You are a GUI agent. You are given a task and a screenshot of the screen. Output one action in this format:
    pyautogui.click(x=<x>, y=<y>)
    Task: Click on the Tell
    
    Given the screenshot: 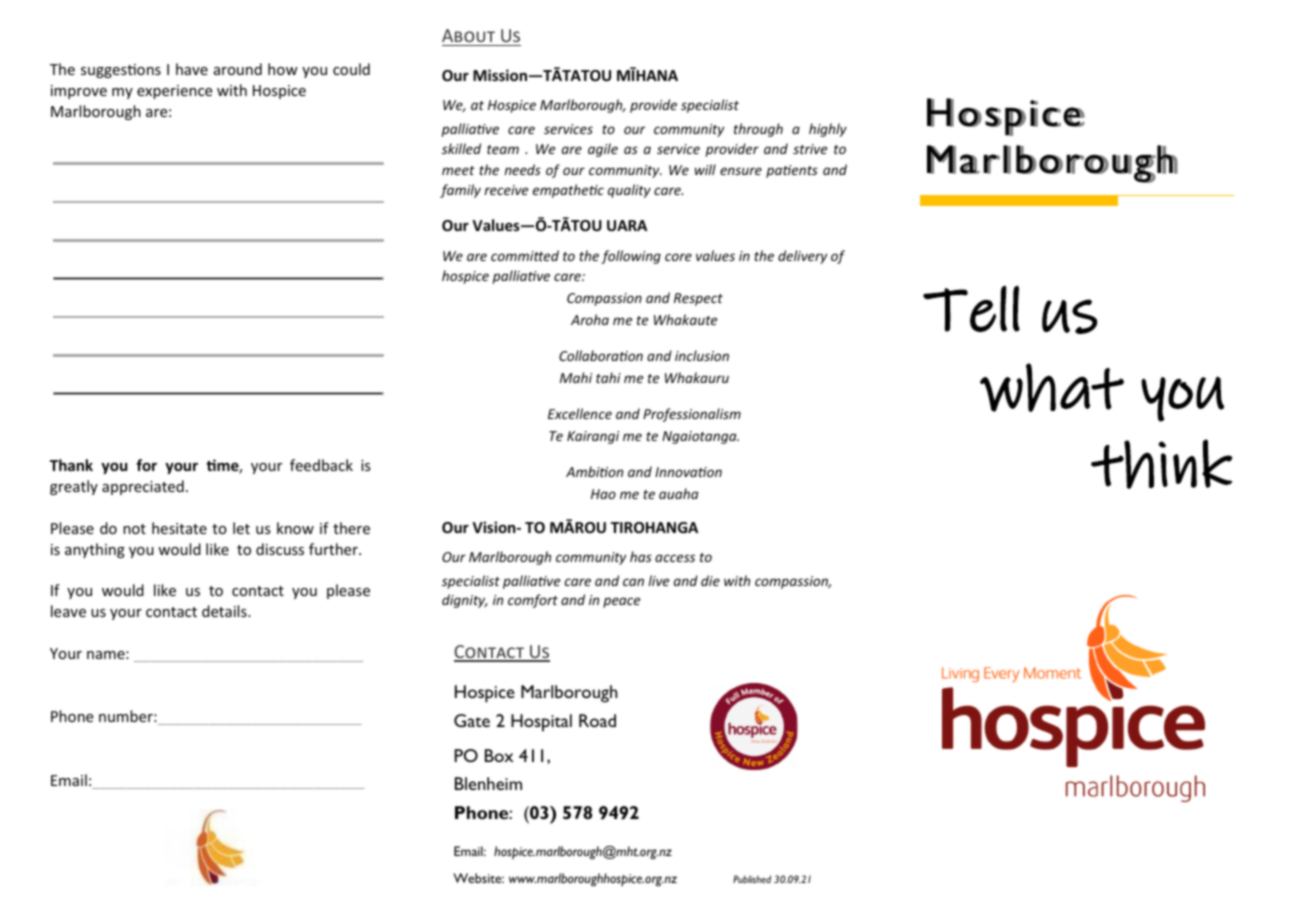 What is the action you would take?
    pyautogui.click(x=971, y=308)
